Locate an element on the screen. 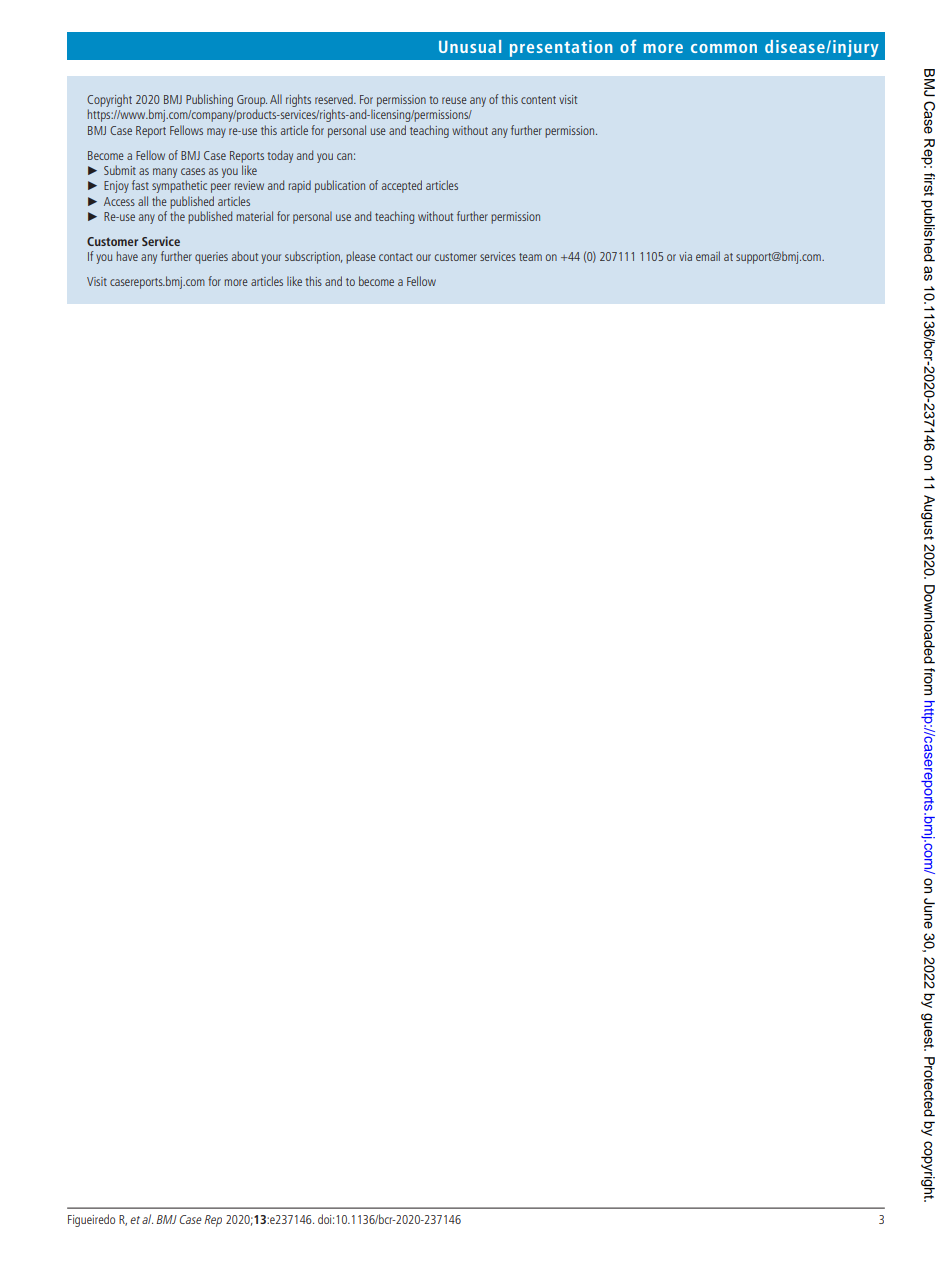  reuse is located at coordinates (454, 100).
